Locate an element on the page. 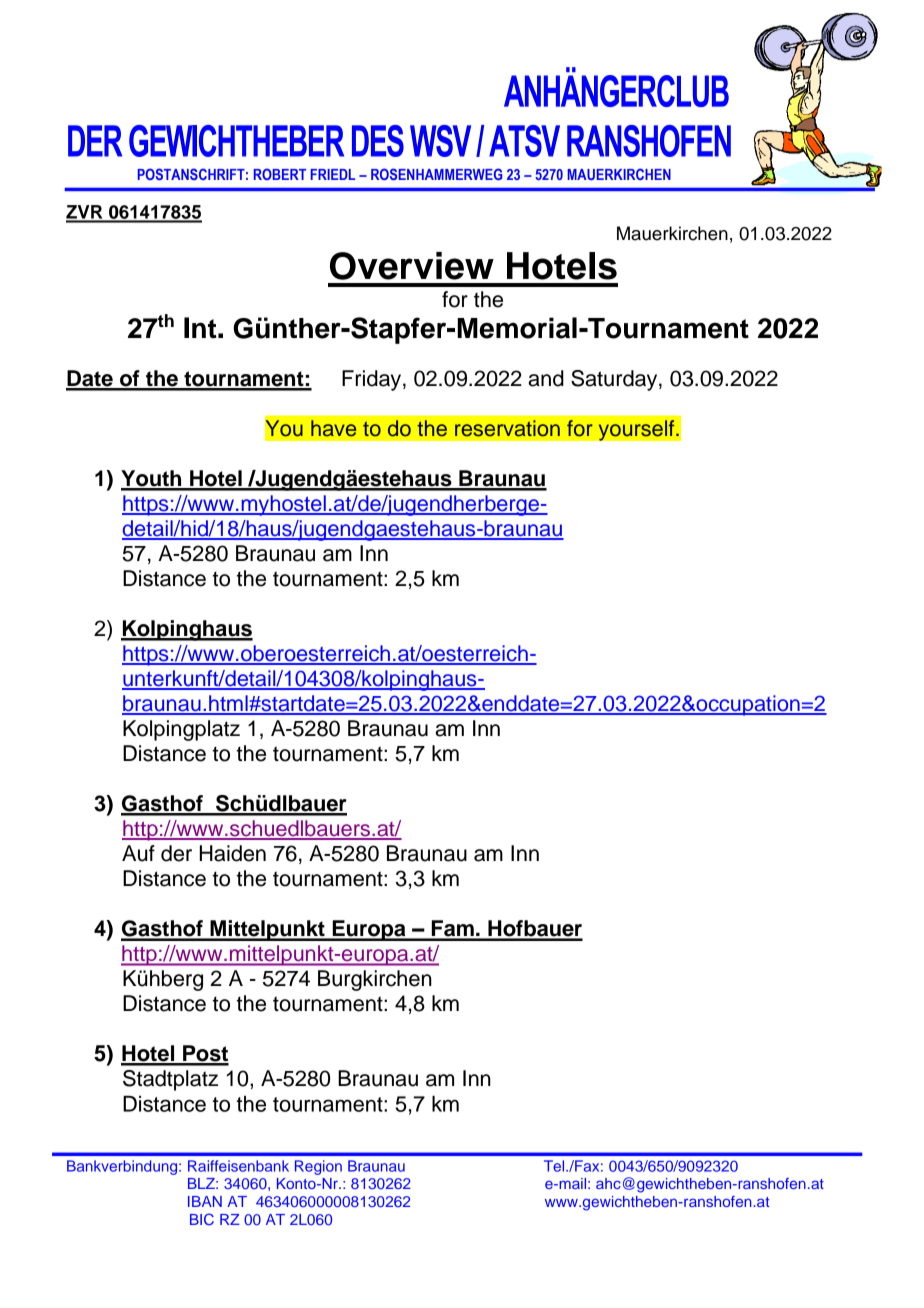  DES is located at coordinates (378, 141).
